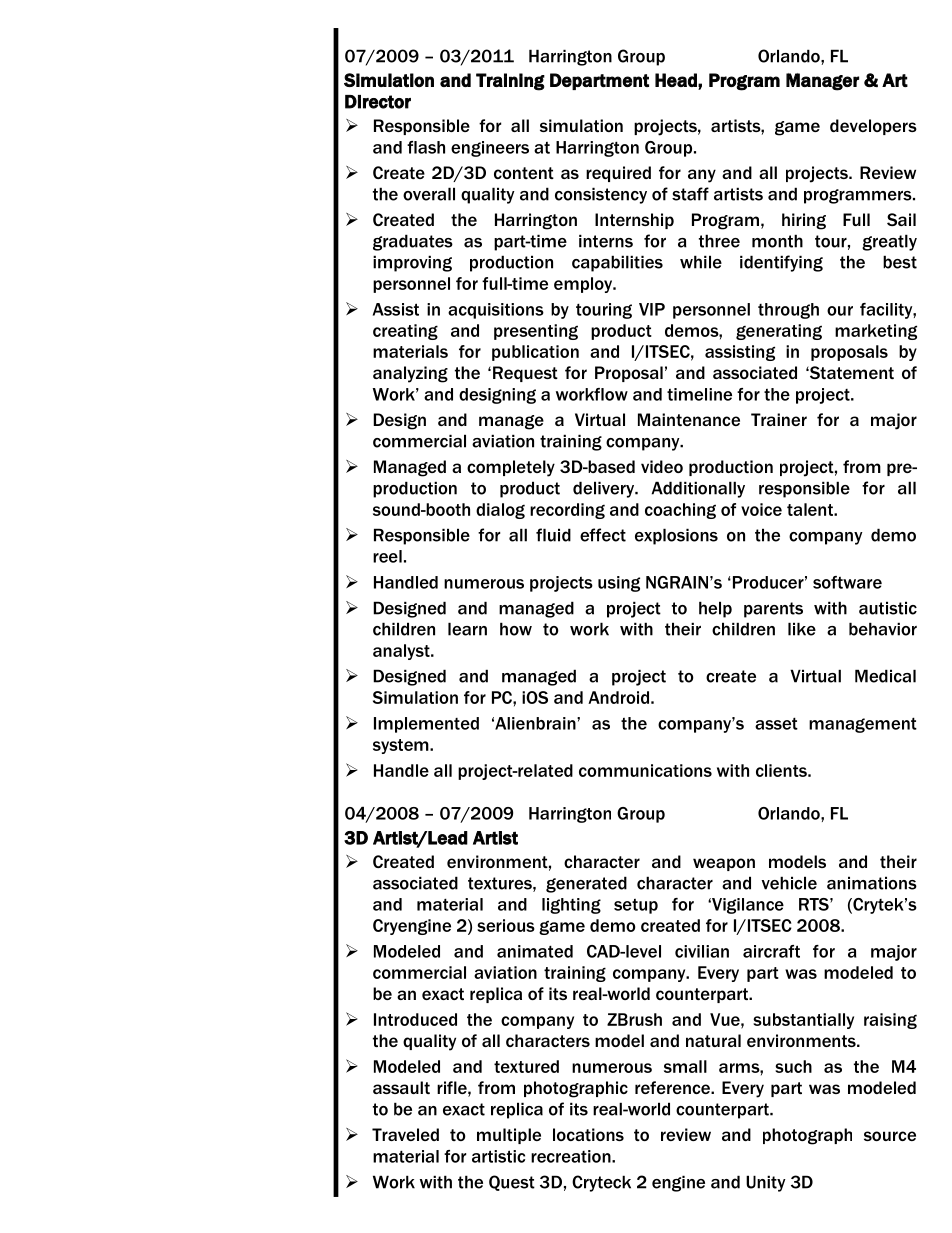  I want to click on analyzing, so click(410, 374).
